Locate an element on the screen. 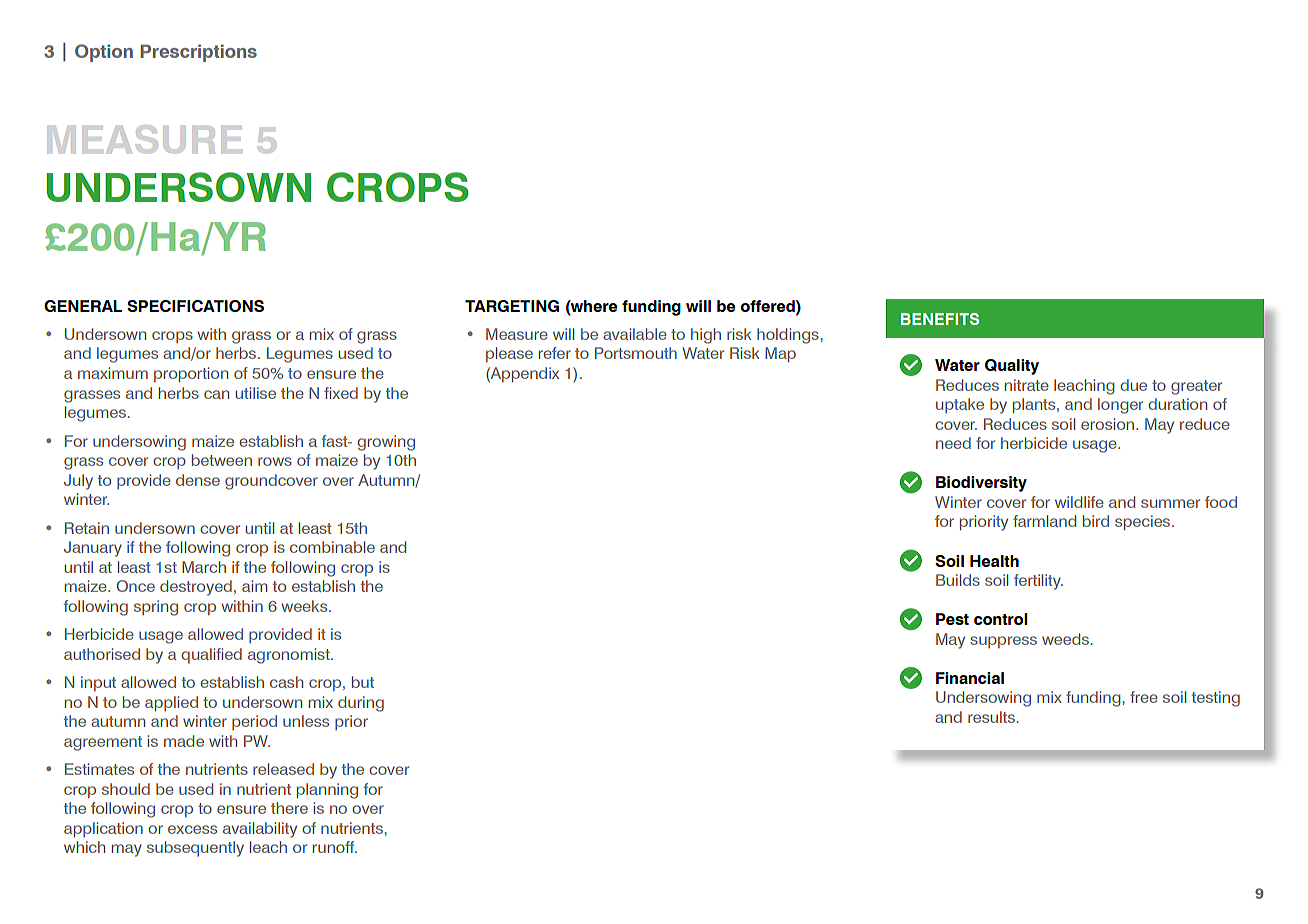 This screenshot has width=1308, height=924. Quality is located at coordinates (1012, 367).
